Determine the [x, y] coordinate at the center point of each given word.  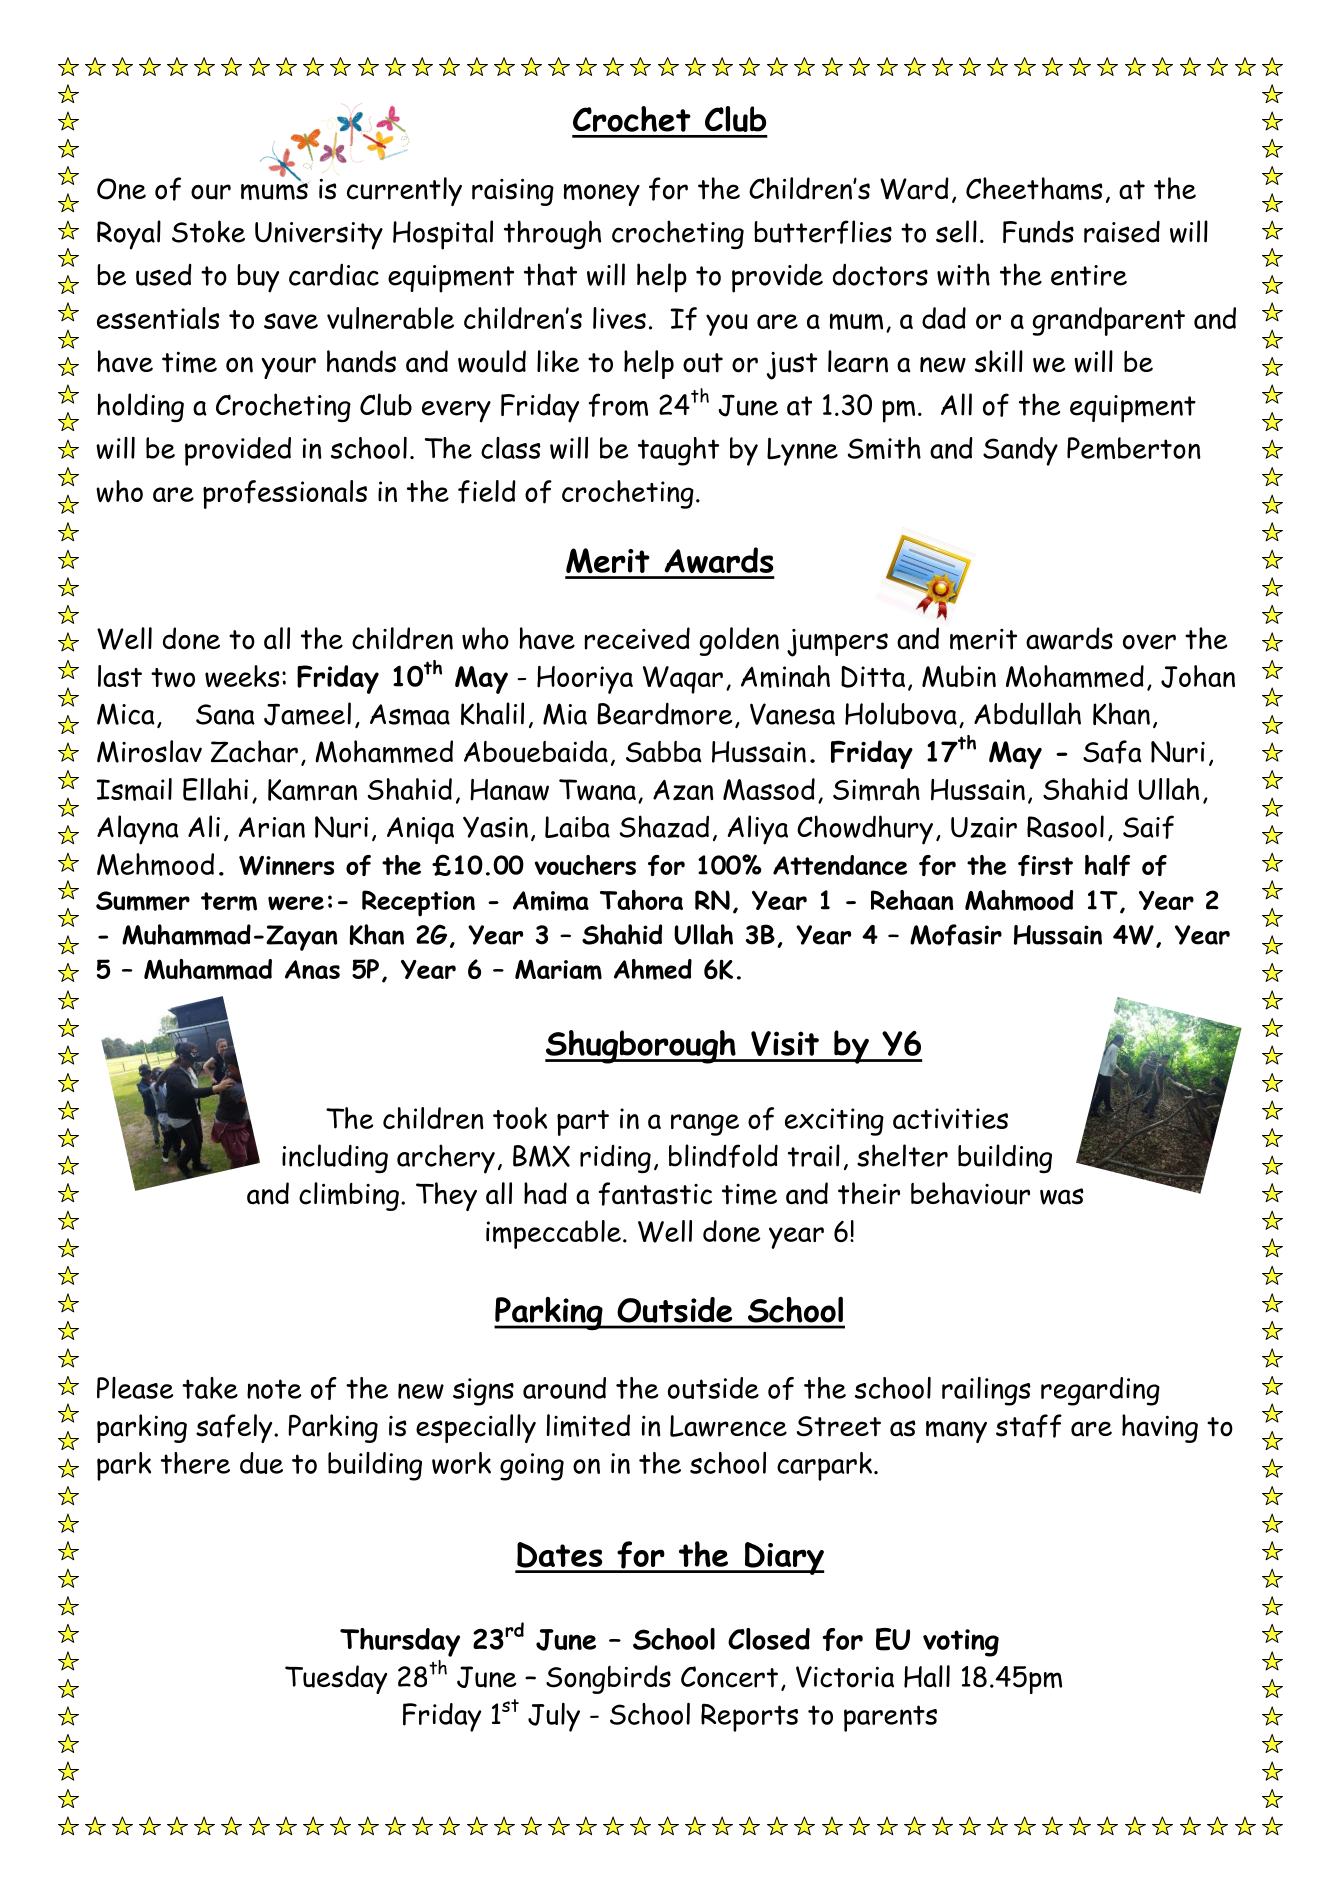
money [602, 195]
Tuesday [336, 1679]
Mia [565, 714]
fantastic [655, 1194]
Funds [1038, 232]
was [1062, 1196]
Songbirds [608, 1679]
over [1149, 642]
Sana [225, 714]
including [335, 1158]
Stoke [208, 231]
